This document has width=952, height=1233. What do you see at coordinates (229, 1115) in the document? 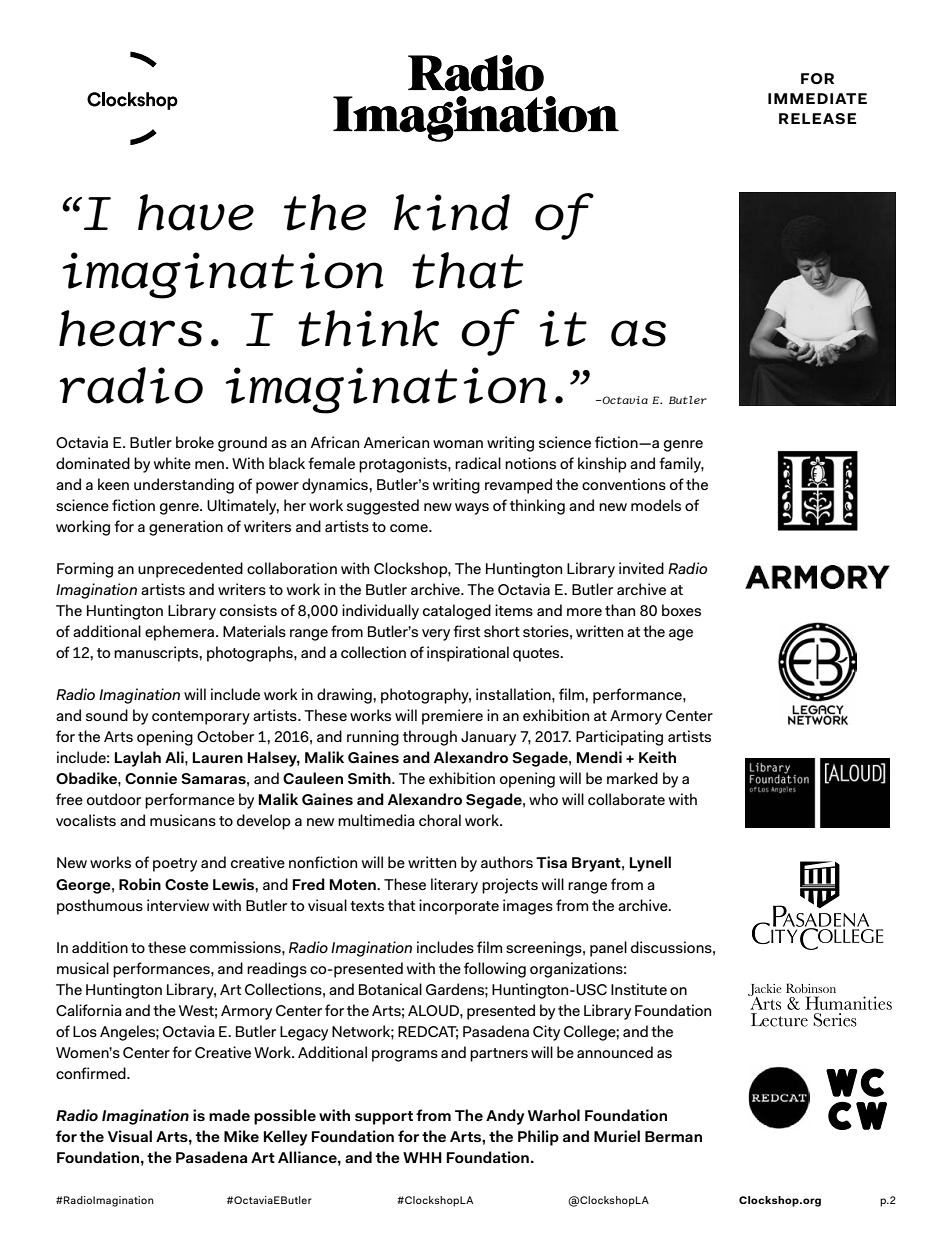
I see `made` at bounding box center [229, 1115].
